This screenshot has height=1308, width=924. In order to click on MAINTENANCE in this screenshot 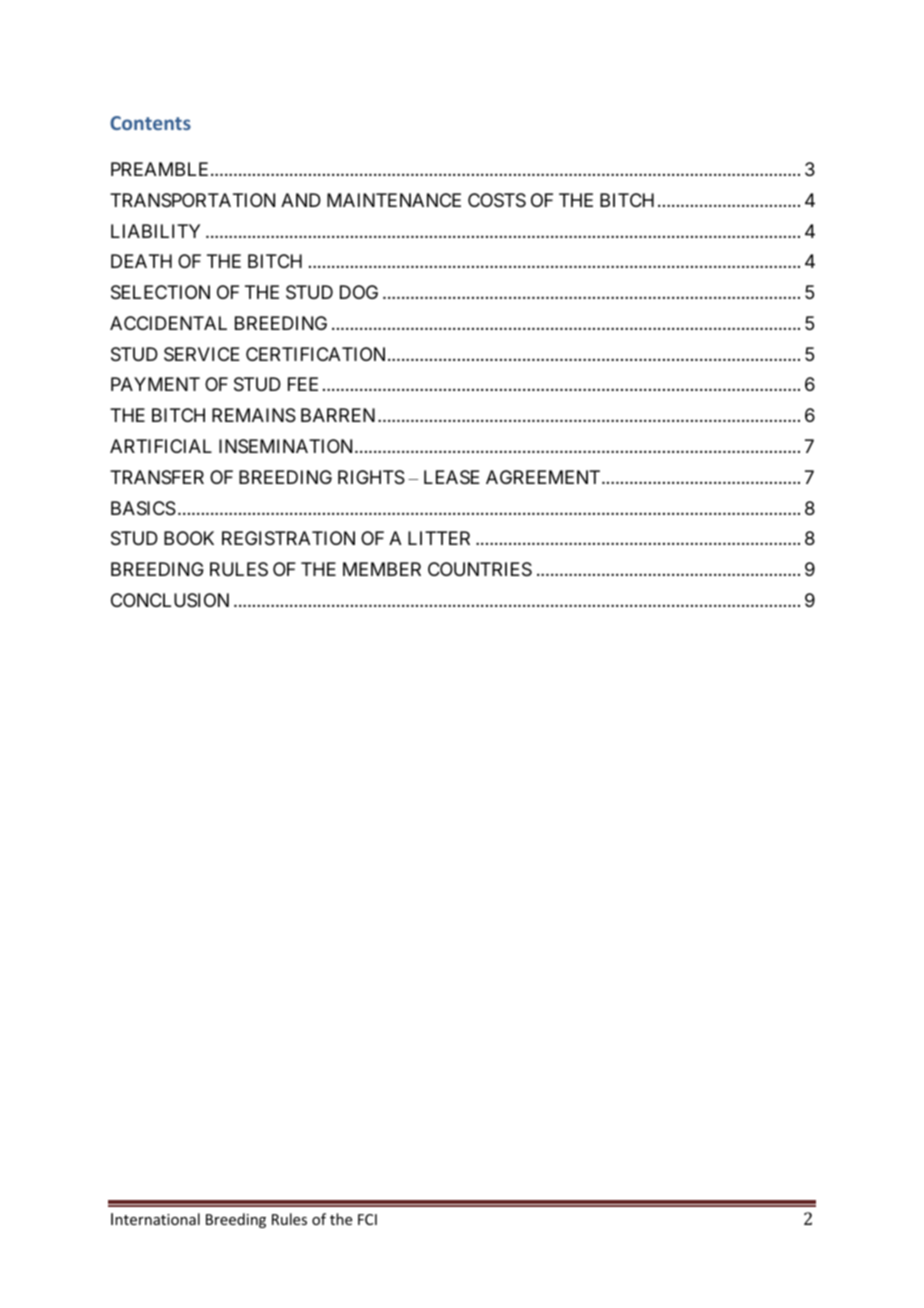, I will do `click(394, 200)`.
